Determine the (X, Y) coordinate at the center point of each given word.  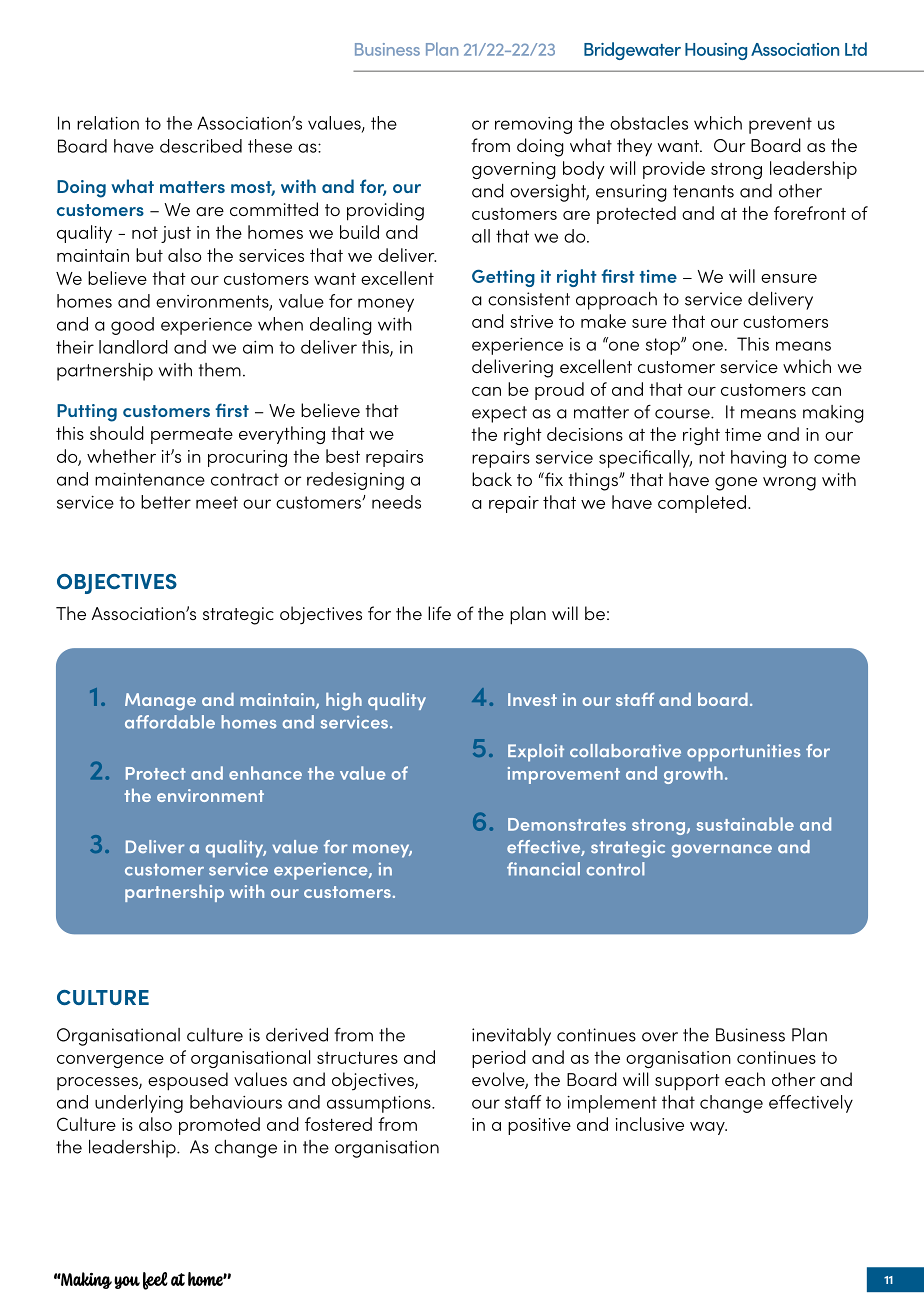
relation (108, 123)
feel (155, 1281)
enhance (265, 773)
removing (533, 125)
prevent (780, 125)
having (758, 459)
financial (543, 869)
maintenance (150, 479)
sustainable (745, 824)
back (492, 479)
